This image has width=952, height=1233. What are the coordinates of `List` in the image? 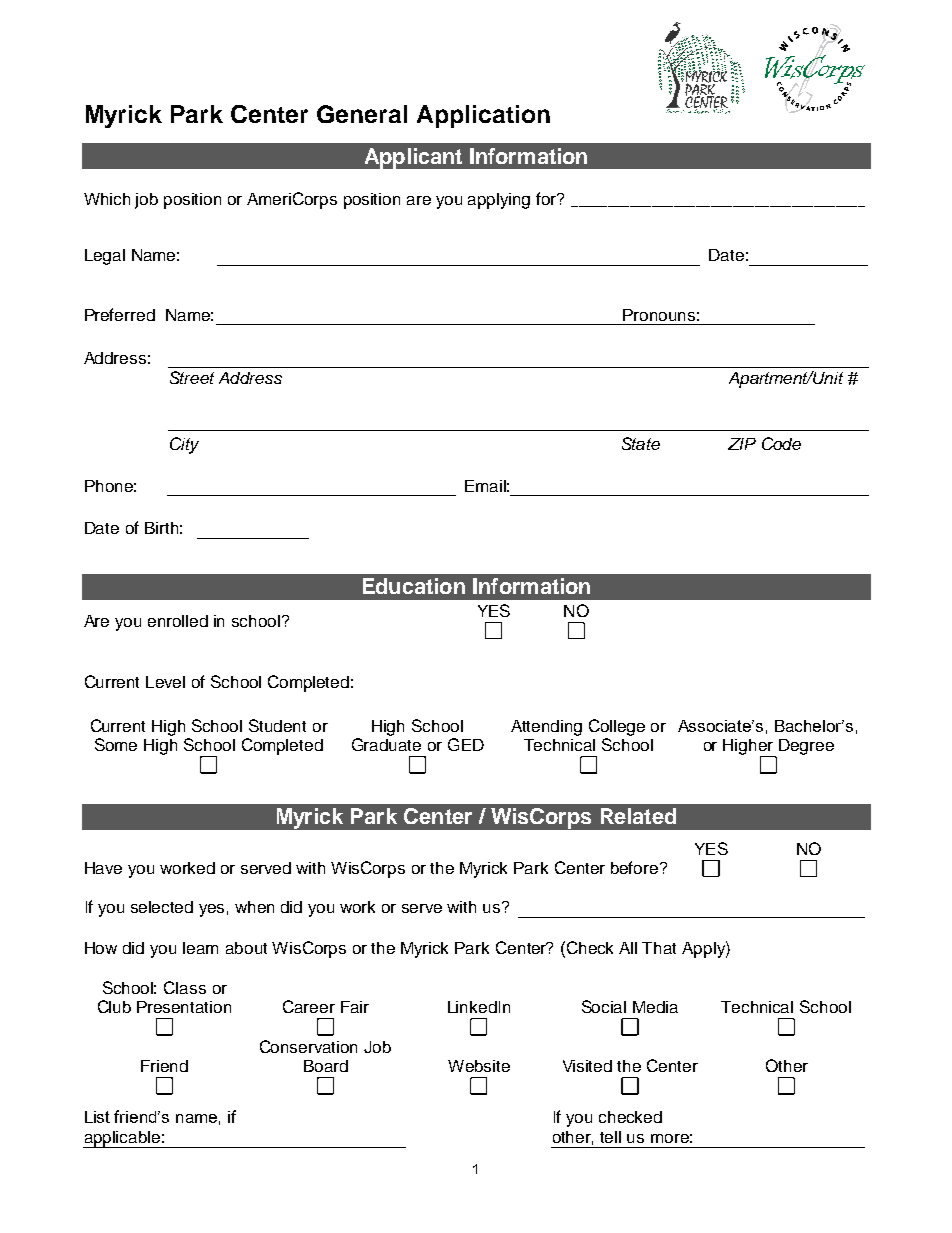 It's located at (97, 1117).
